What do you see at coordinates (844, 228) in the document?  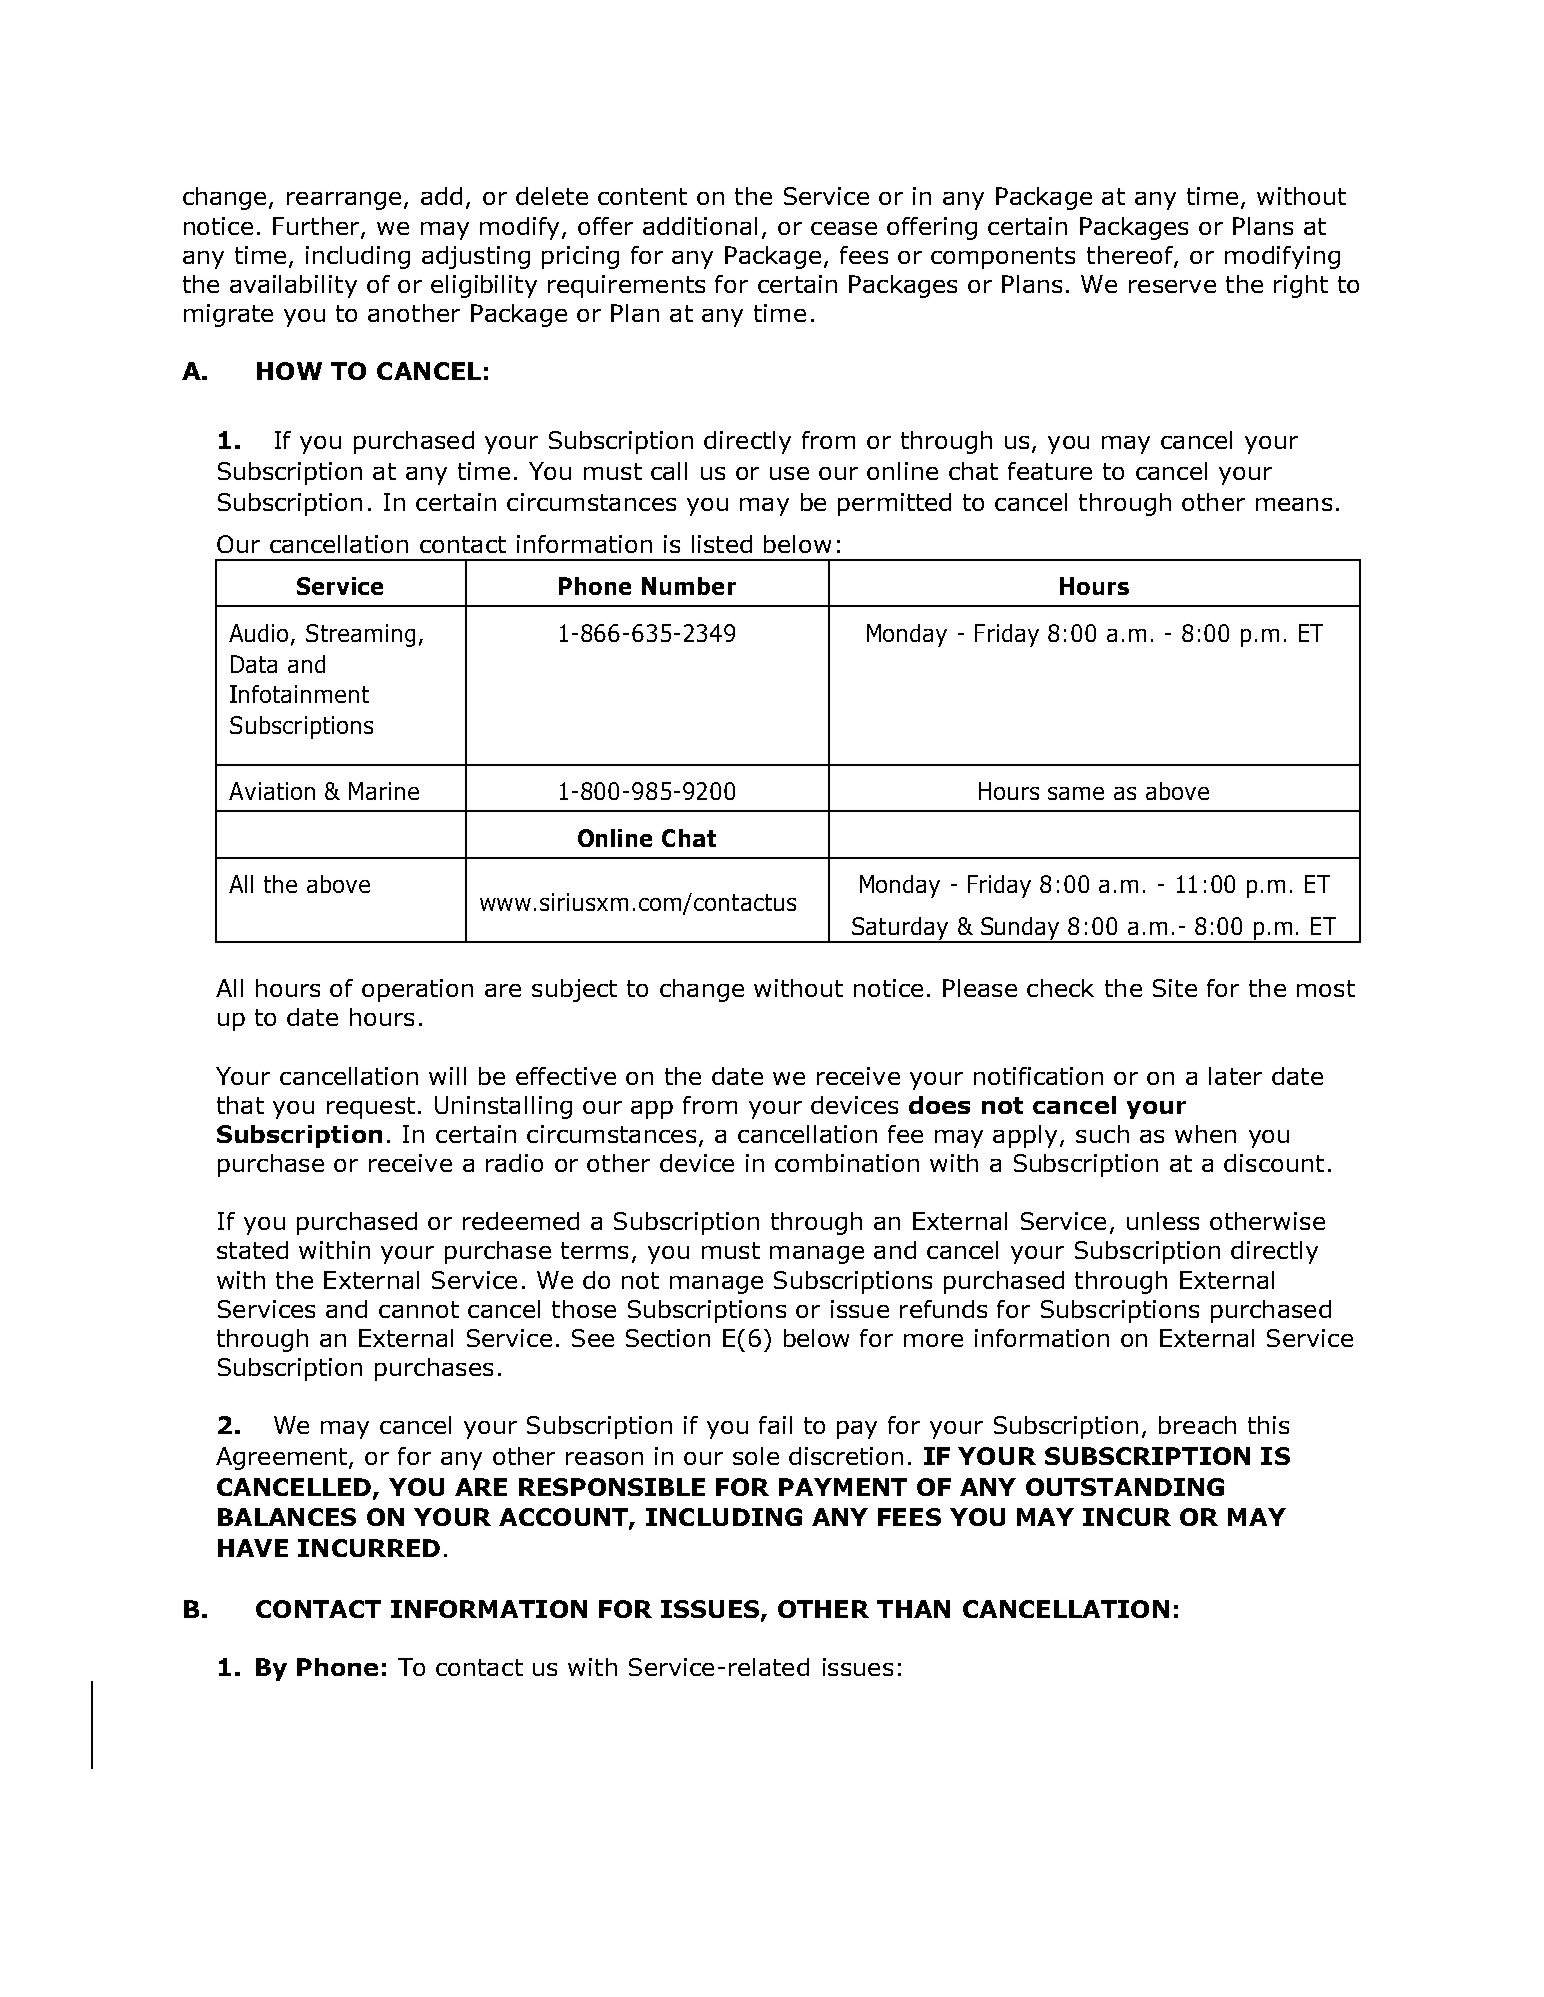 I see `cease` at bounding box center [844, 228].
